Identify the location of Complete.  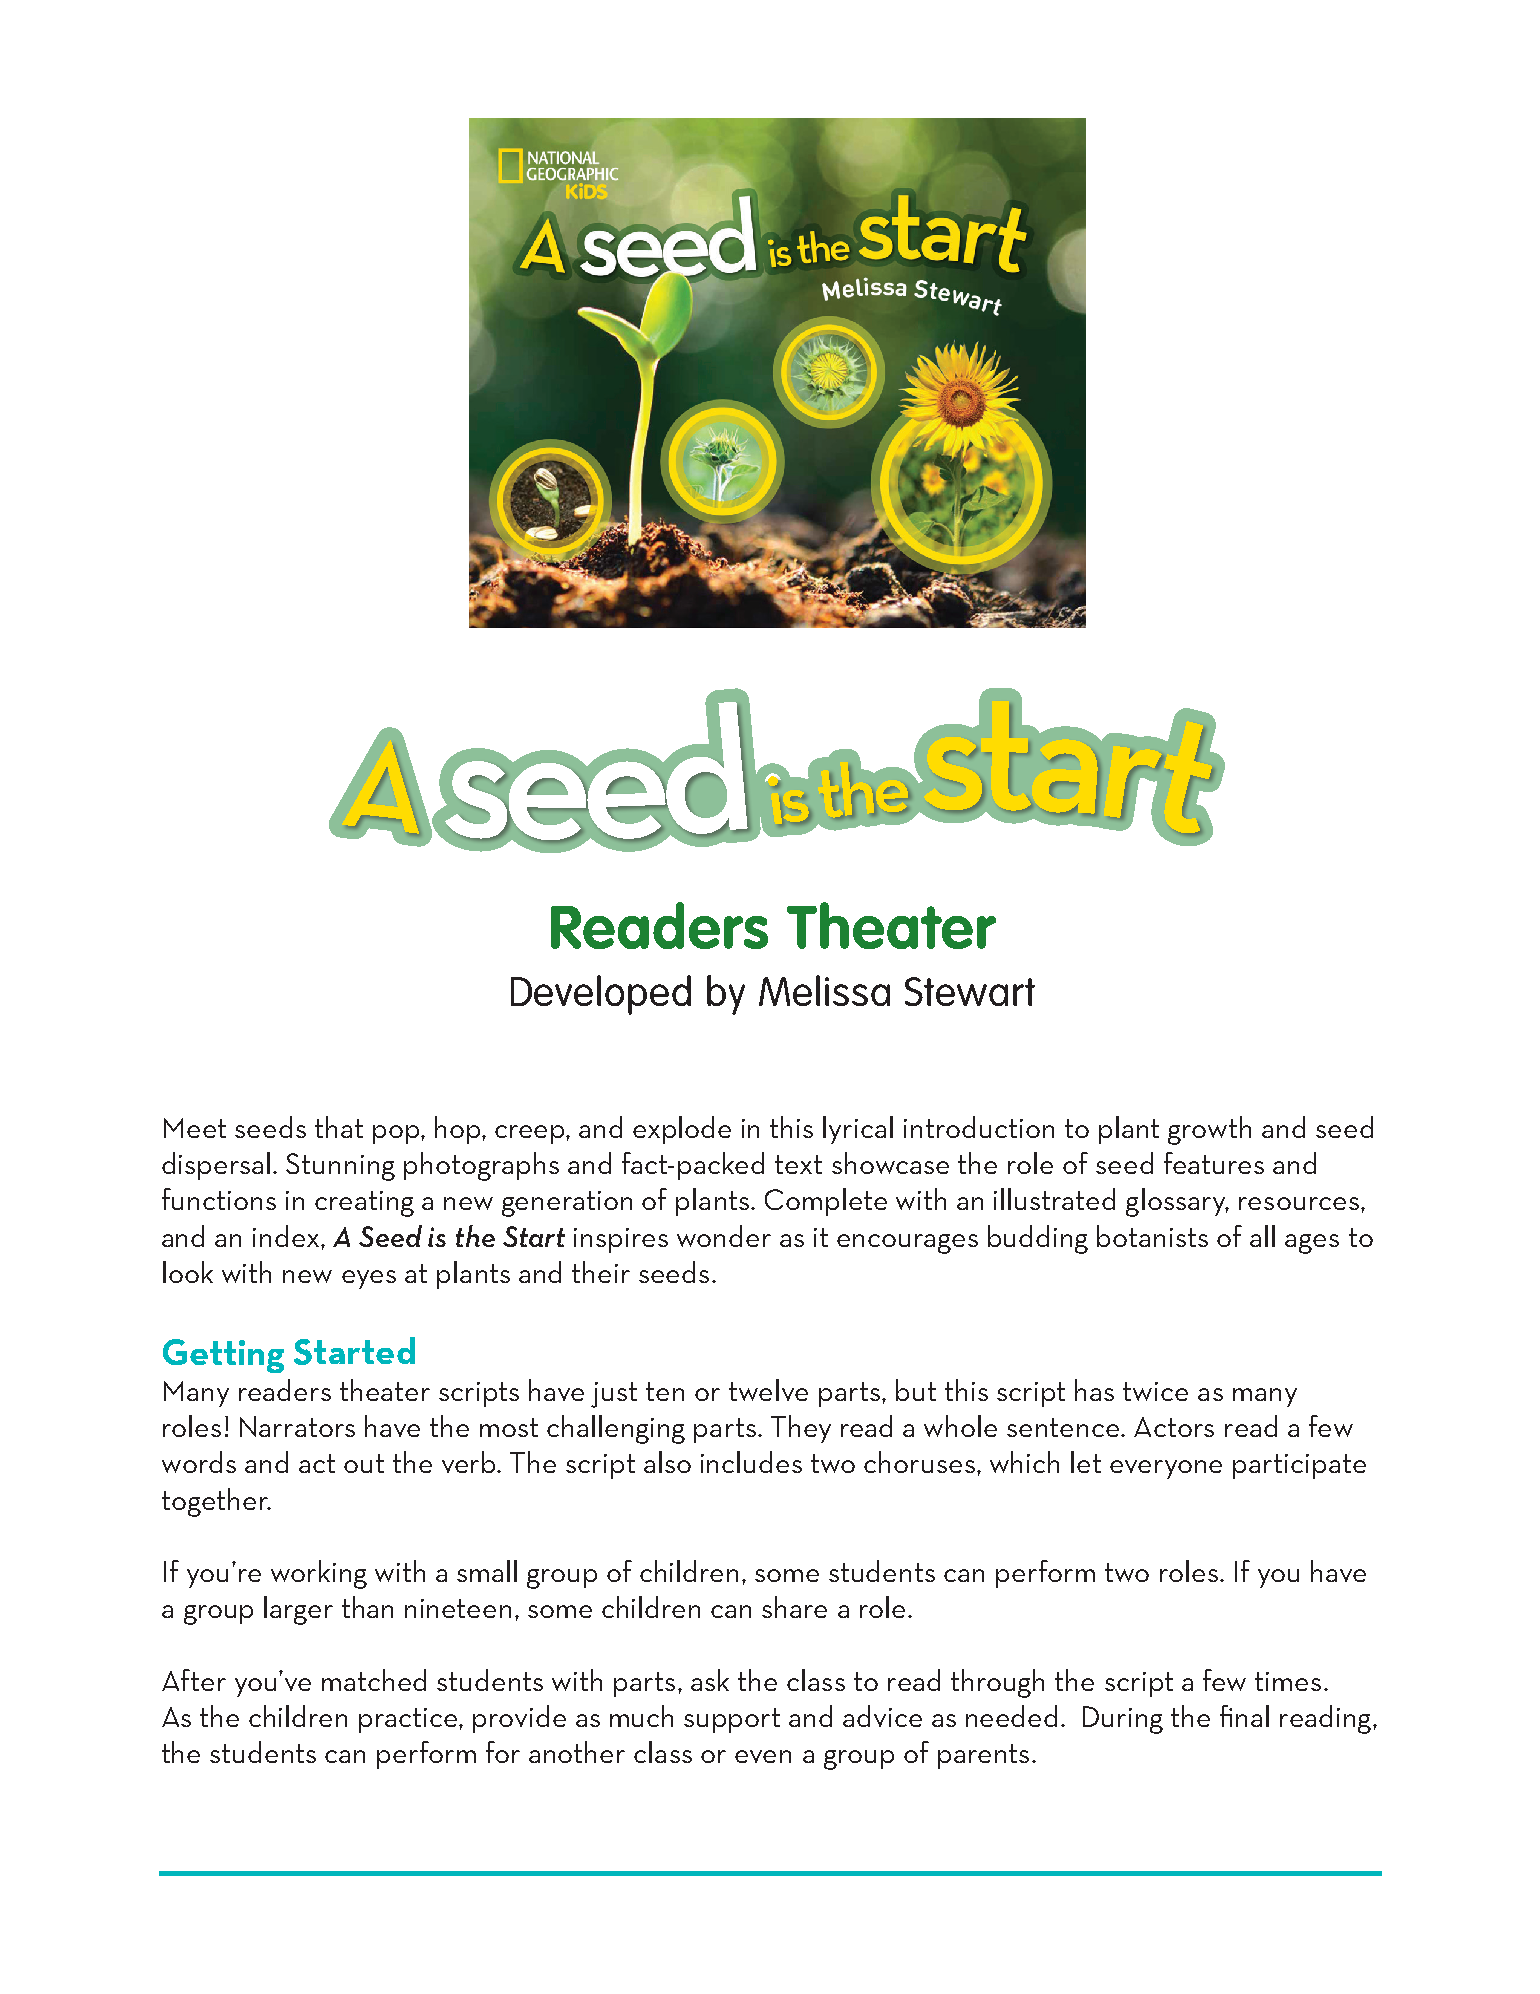
(826, 1202).
